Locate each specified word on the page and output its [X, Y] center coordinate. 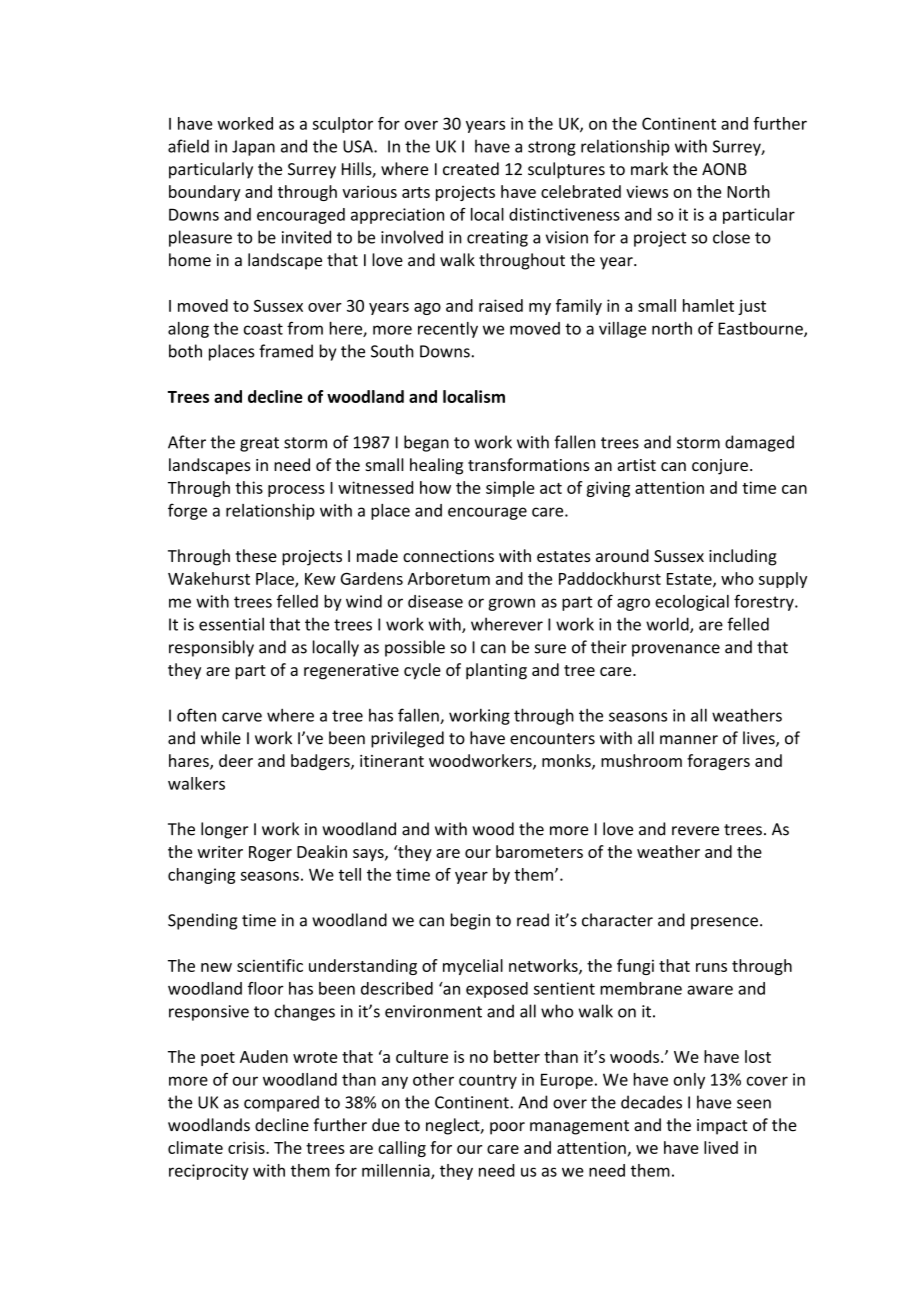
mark [649, 169]
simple [510, 489]
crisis [247, 1147]
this [249, 487]
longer [225, 830]
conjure [720, 467]
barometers [539, 851]
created [471, 169]
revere [695, 831]
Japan [253, 148]
